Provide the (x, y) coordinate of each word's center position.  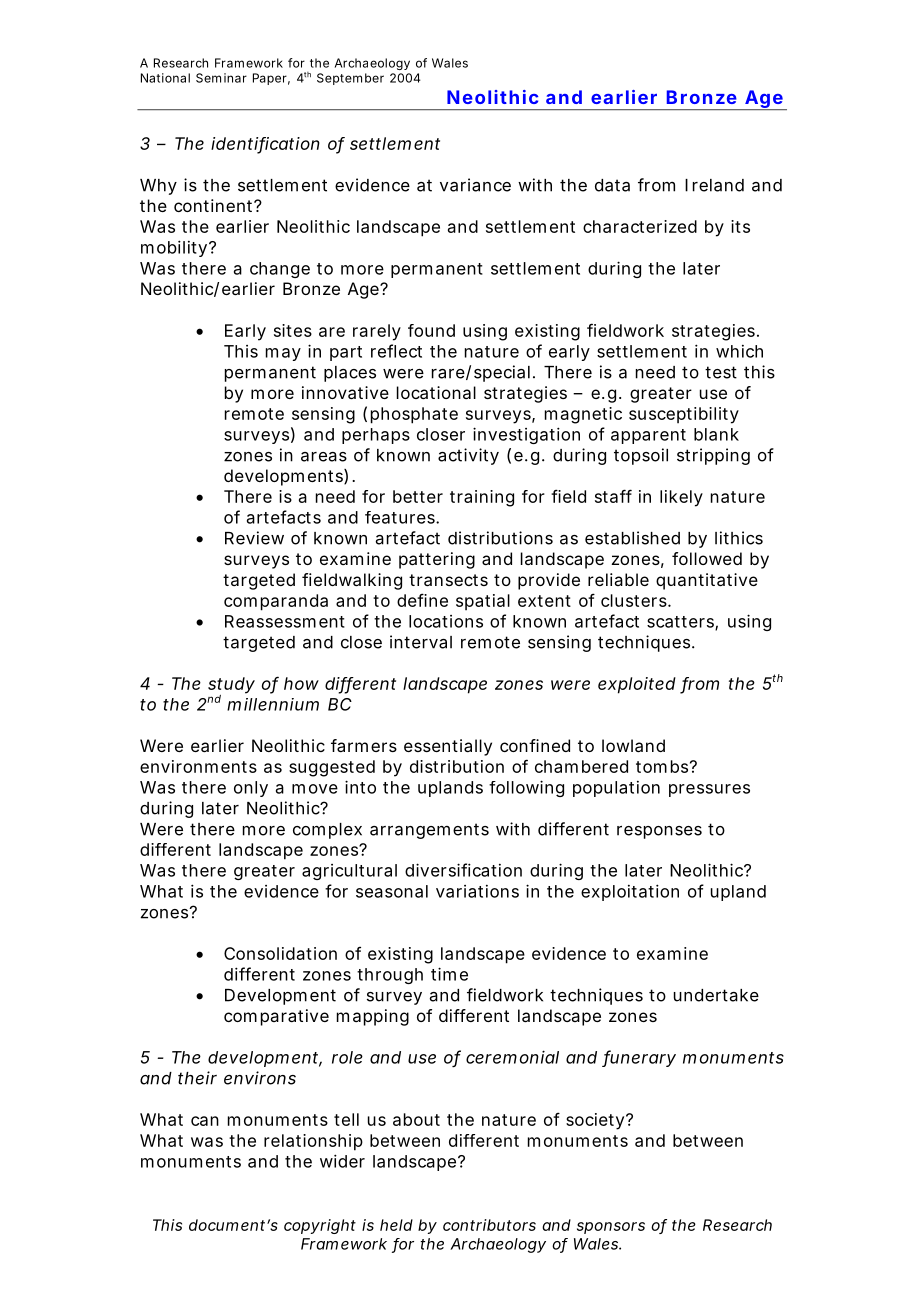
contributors (489, 1225)
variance (475, 185)
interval (421, 642)
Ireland (714, 185)
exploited (637, 685)
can (205, 1121)
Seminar (221, 78)
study (231, 686)
